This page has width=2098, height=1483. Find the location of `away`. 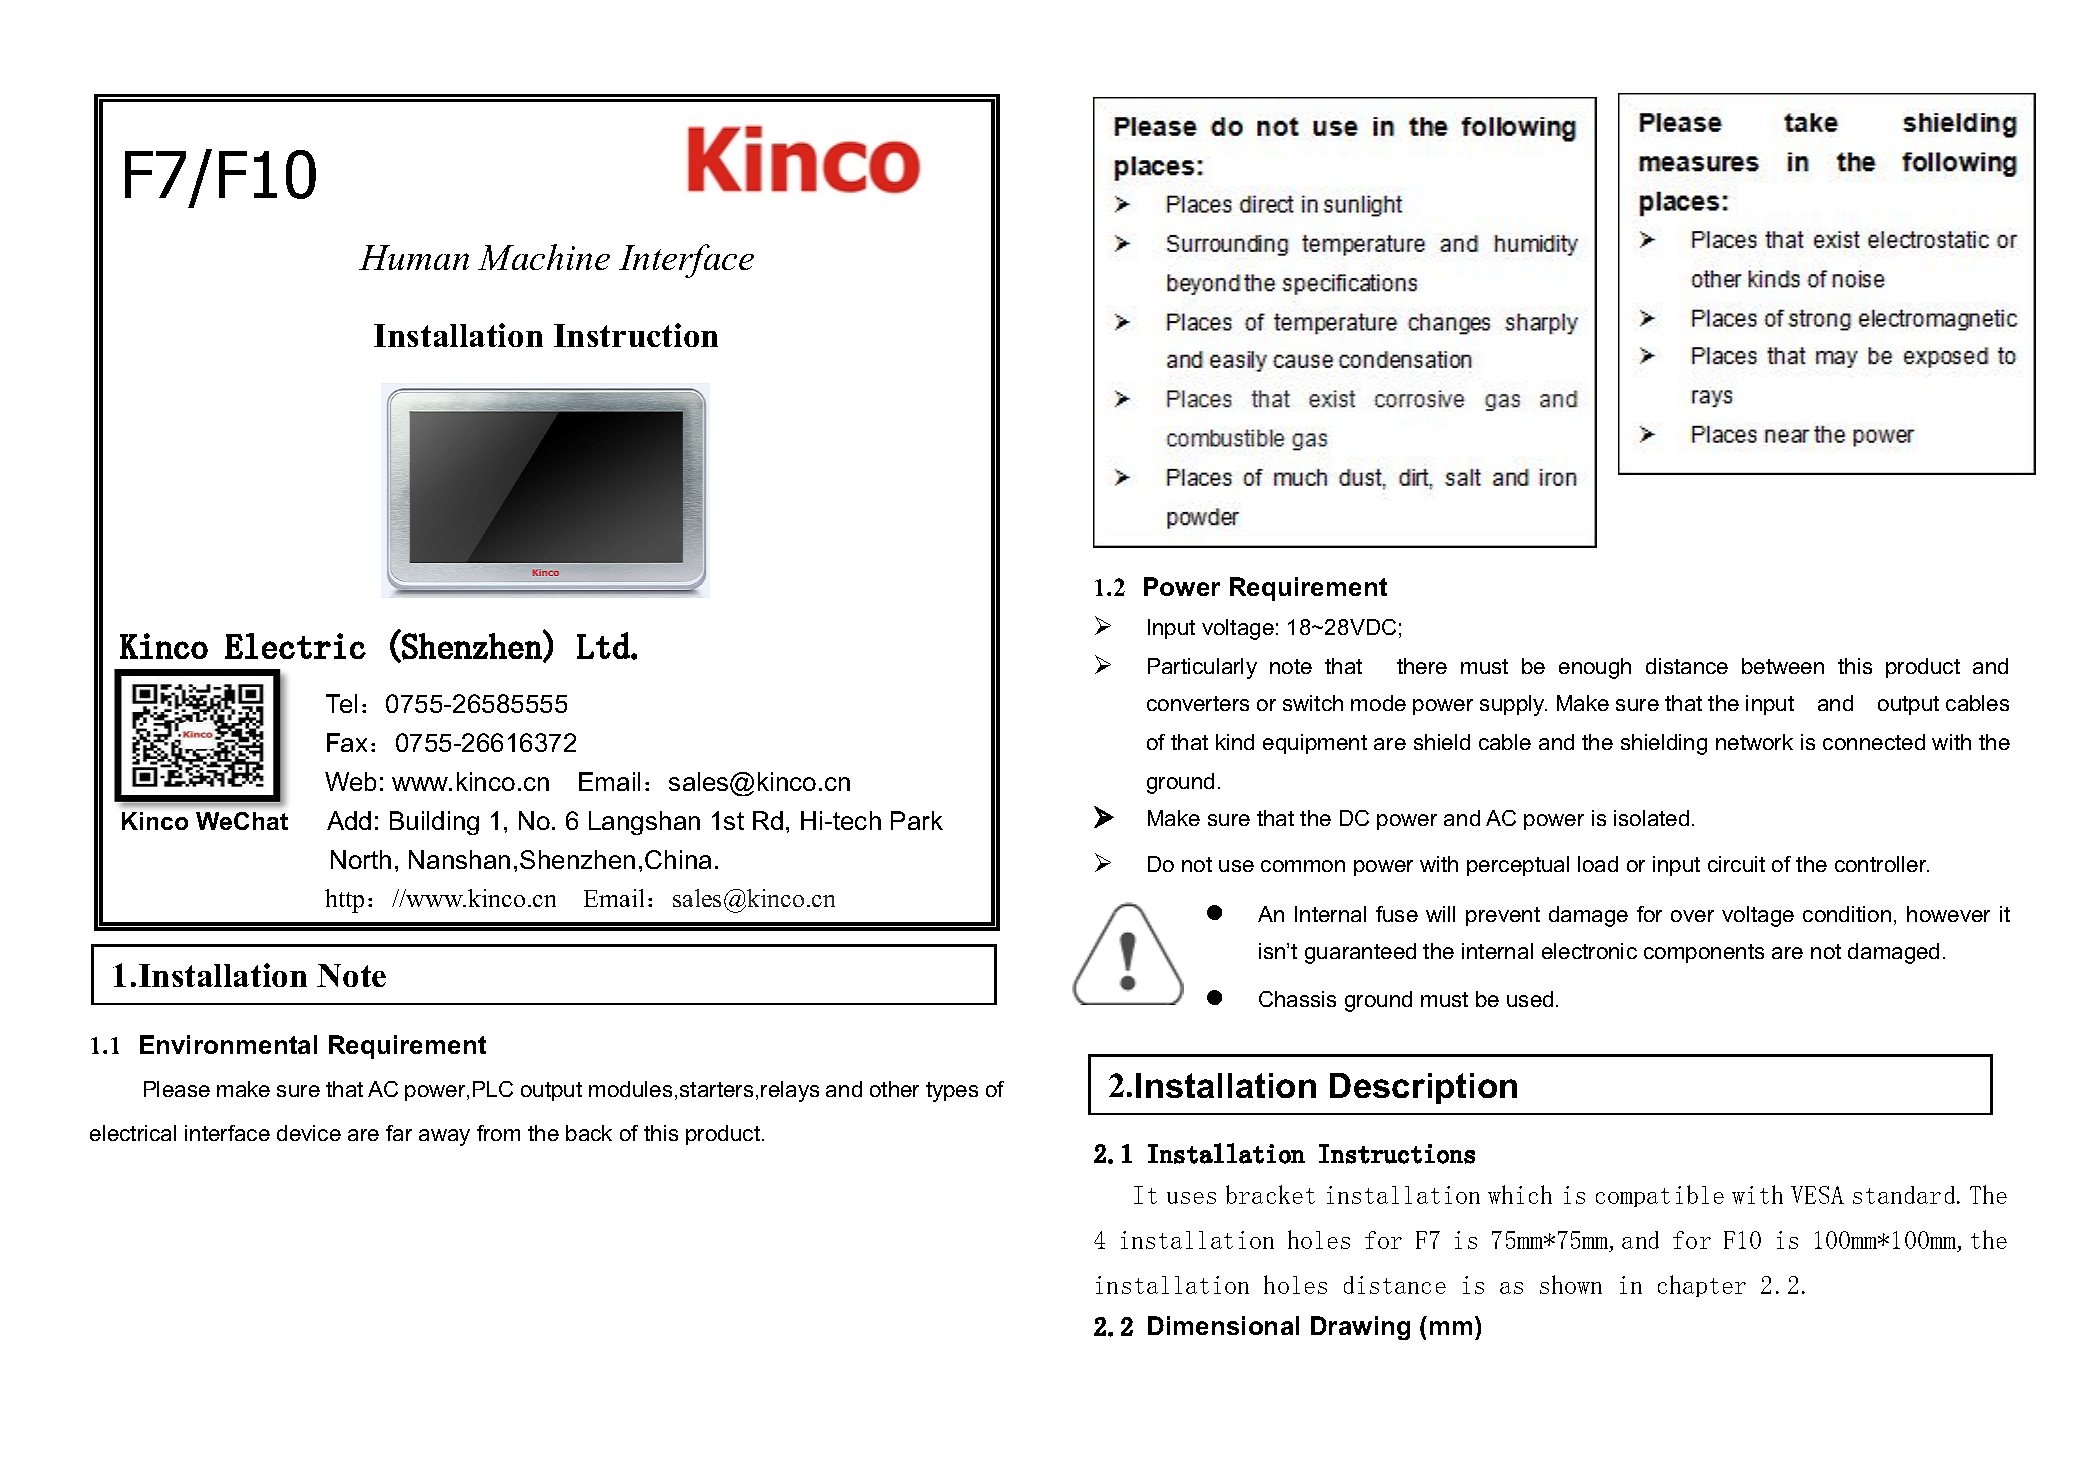

away is located at coordinates (444, 1137).
